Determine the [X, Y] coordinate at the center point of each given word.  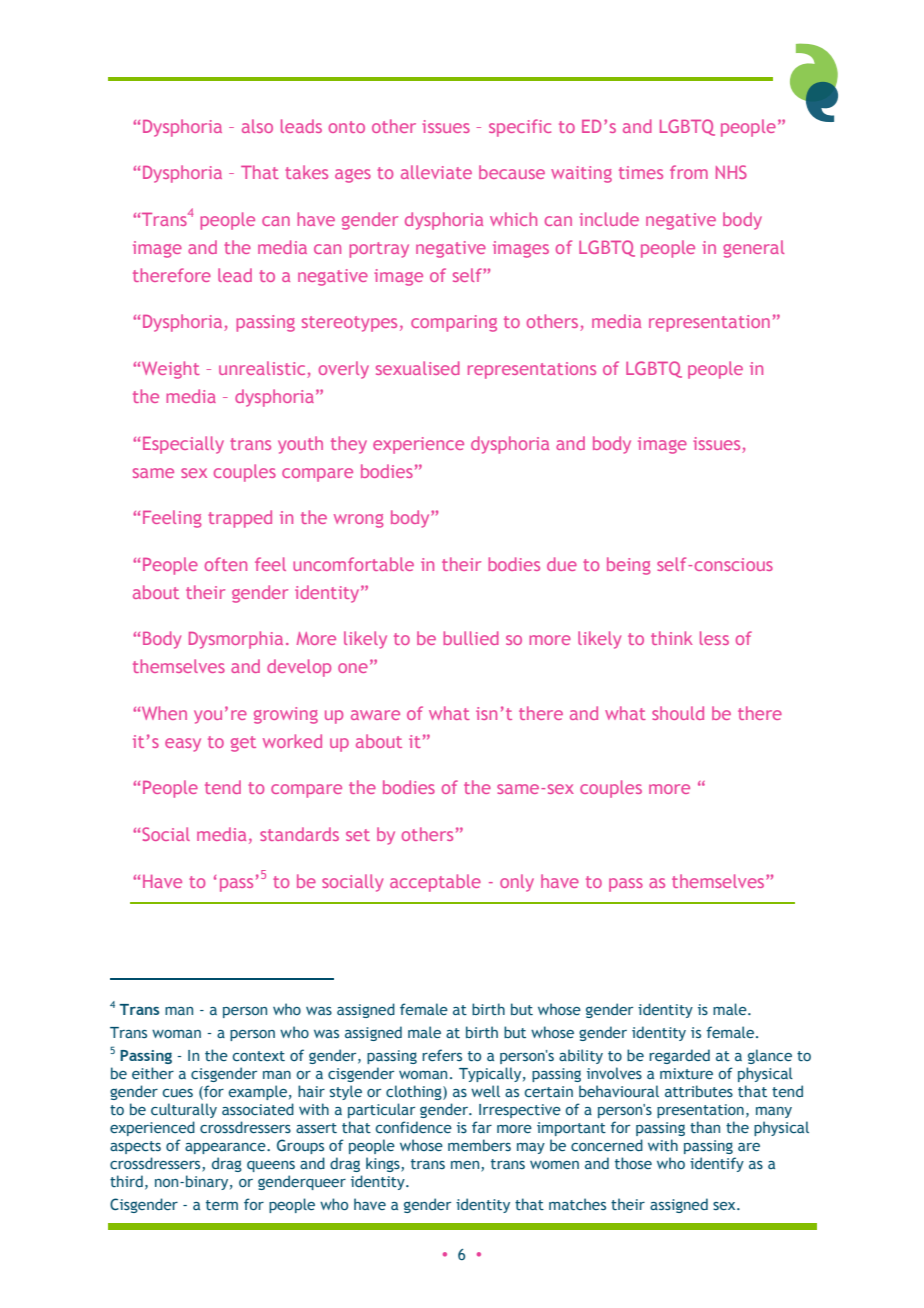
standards [299, 834]
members [479, 1145]
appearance [226, 1148]
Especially [183, 445]
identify [717, 1164]
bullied [471, 638]
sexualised [418, 368]
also [257, 126]
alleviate [436, 172]
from [689, 172]
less [714, 638]
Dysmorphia [236, 640]
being [629, 566]
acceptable [435, 883]
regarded [679, 1056]
